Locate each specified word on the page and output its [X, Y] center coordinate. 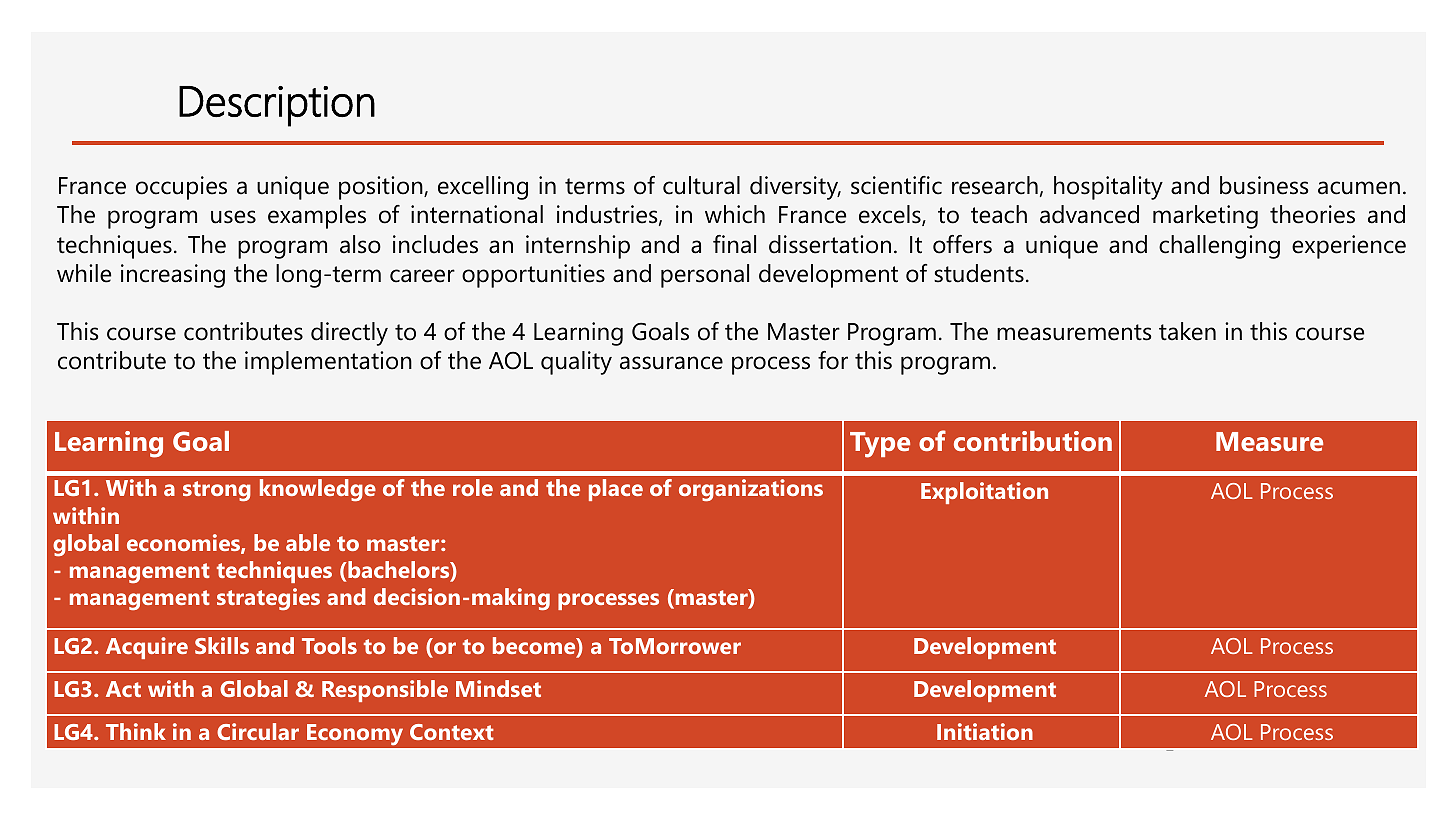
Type [880, 445]
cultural [701, 185]
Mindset [498, 688]
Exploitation [984, 493]
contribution [1033, 441]
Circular [258, 731]
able [308, 542]
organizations [751, 490]
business [1264, 185]
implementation [328, 363]
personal [705, 276]
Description [277, 106]
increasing [173, 276]
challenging [1219, 247]
